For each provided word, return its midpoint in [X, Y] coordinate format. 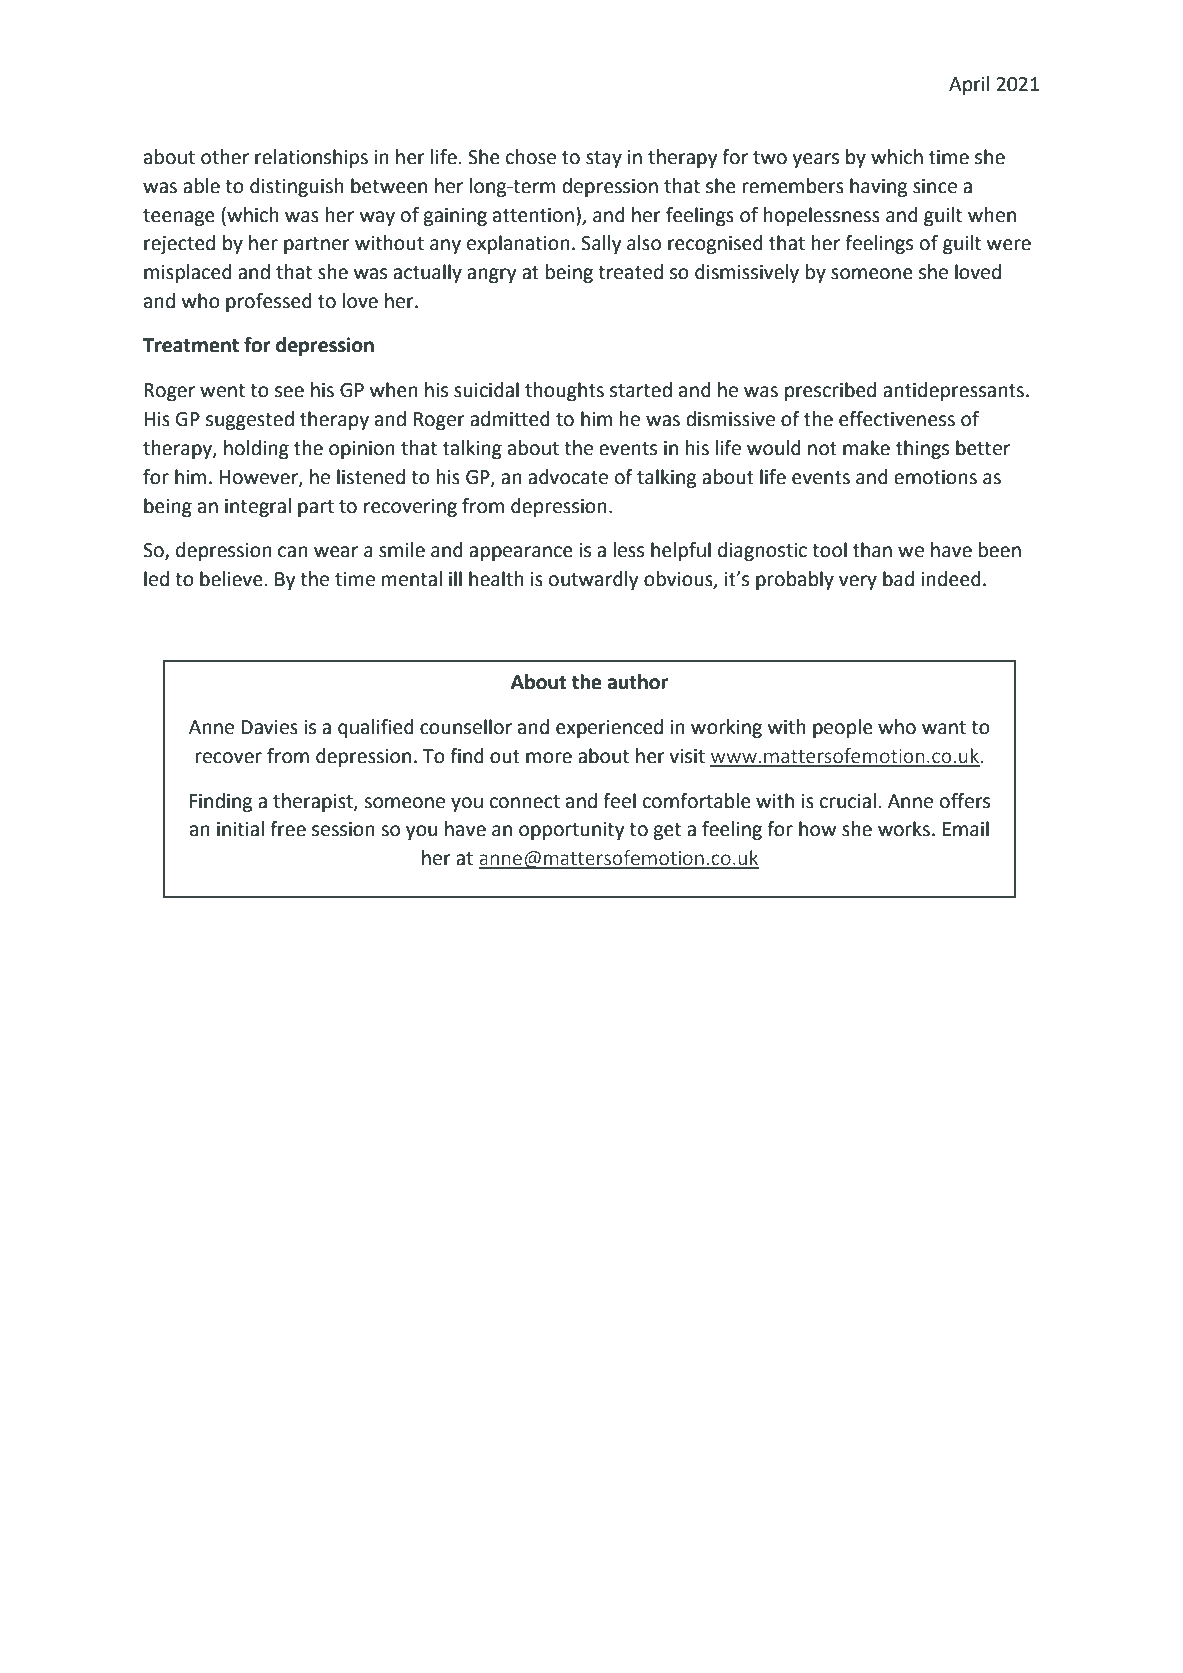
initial [240, 829]
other [225, 157]
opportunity [572, 831]
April [969, 85]
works [904, 829]
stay [604, 159]
